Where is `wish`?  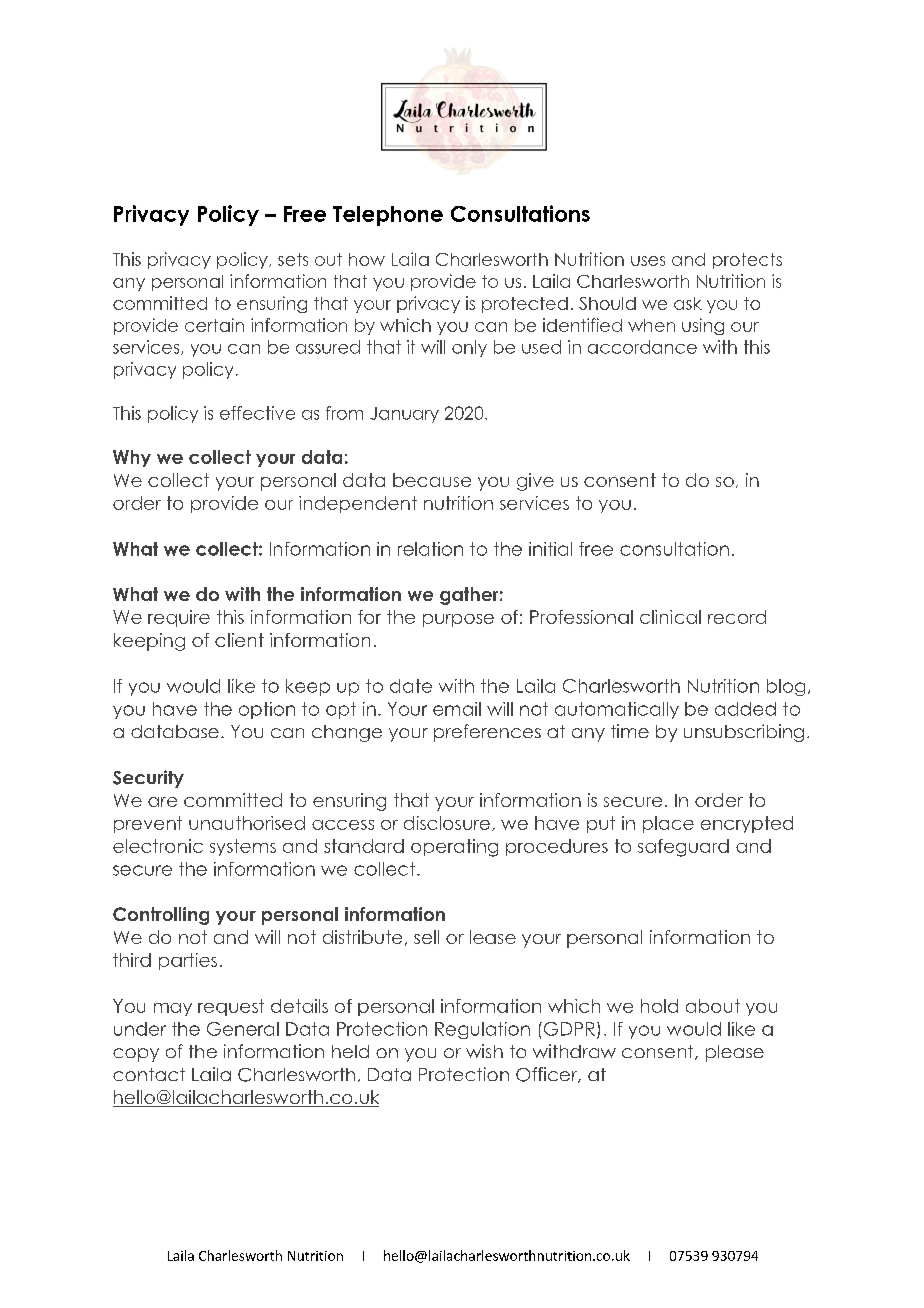 wish is located at coordinates (484, 1051).
